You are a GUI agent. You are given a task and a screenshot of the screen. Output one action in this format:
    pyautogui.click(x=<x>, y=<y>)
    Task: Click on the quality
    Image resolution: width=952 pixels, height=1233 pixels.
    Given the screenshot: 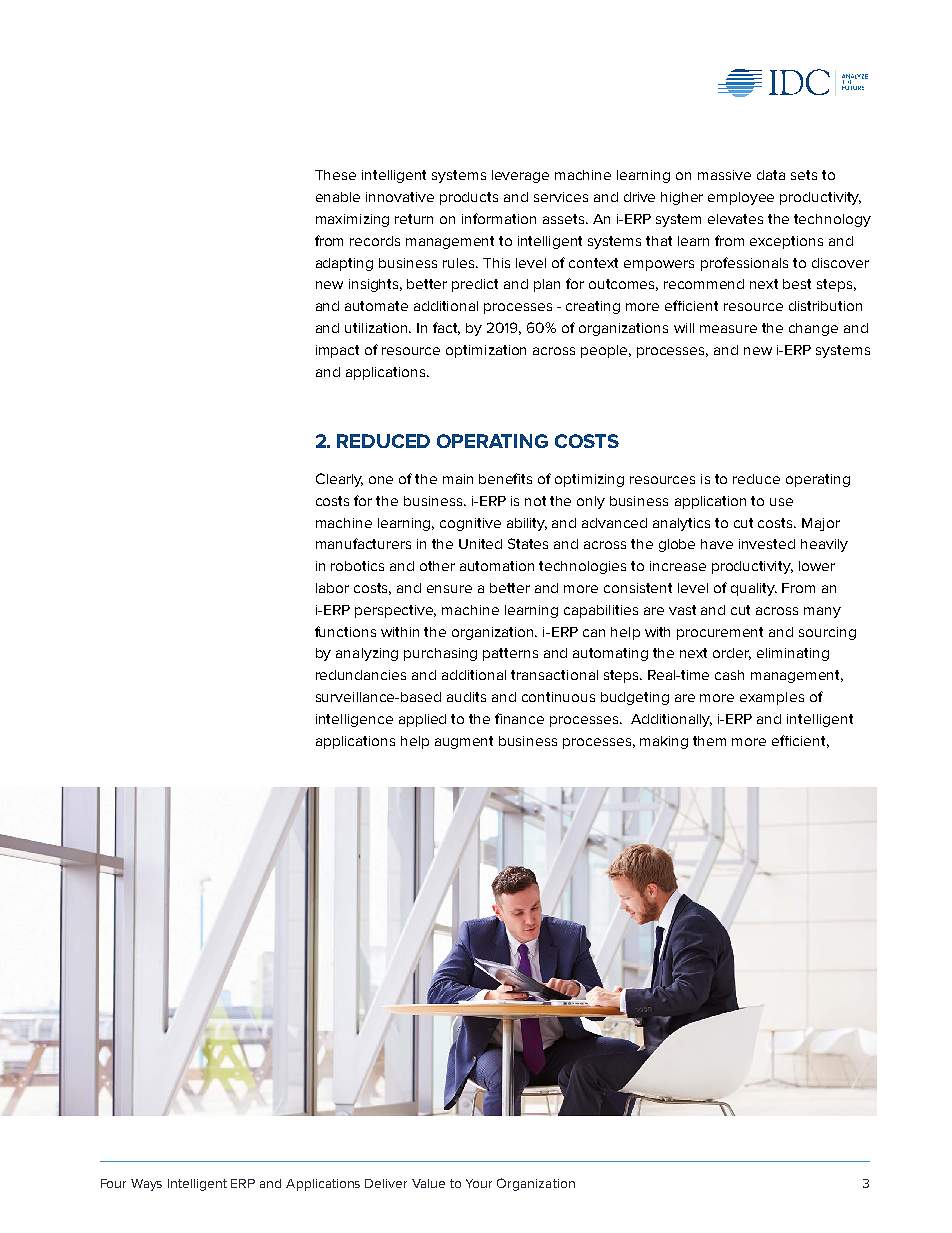 What is the action you would take?
    pyautogui.click(x=754, y=589)
